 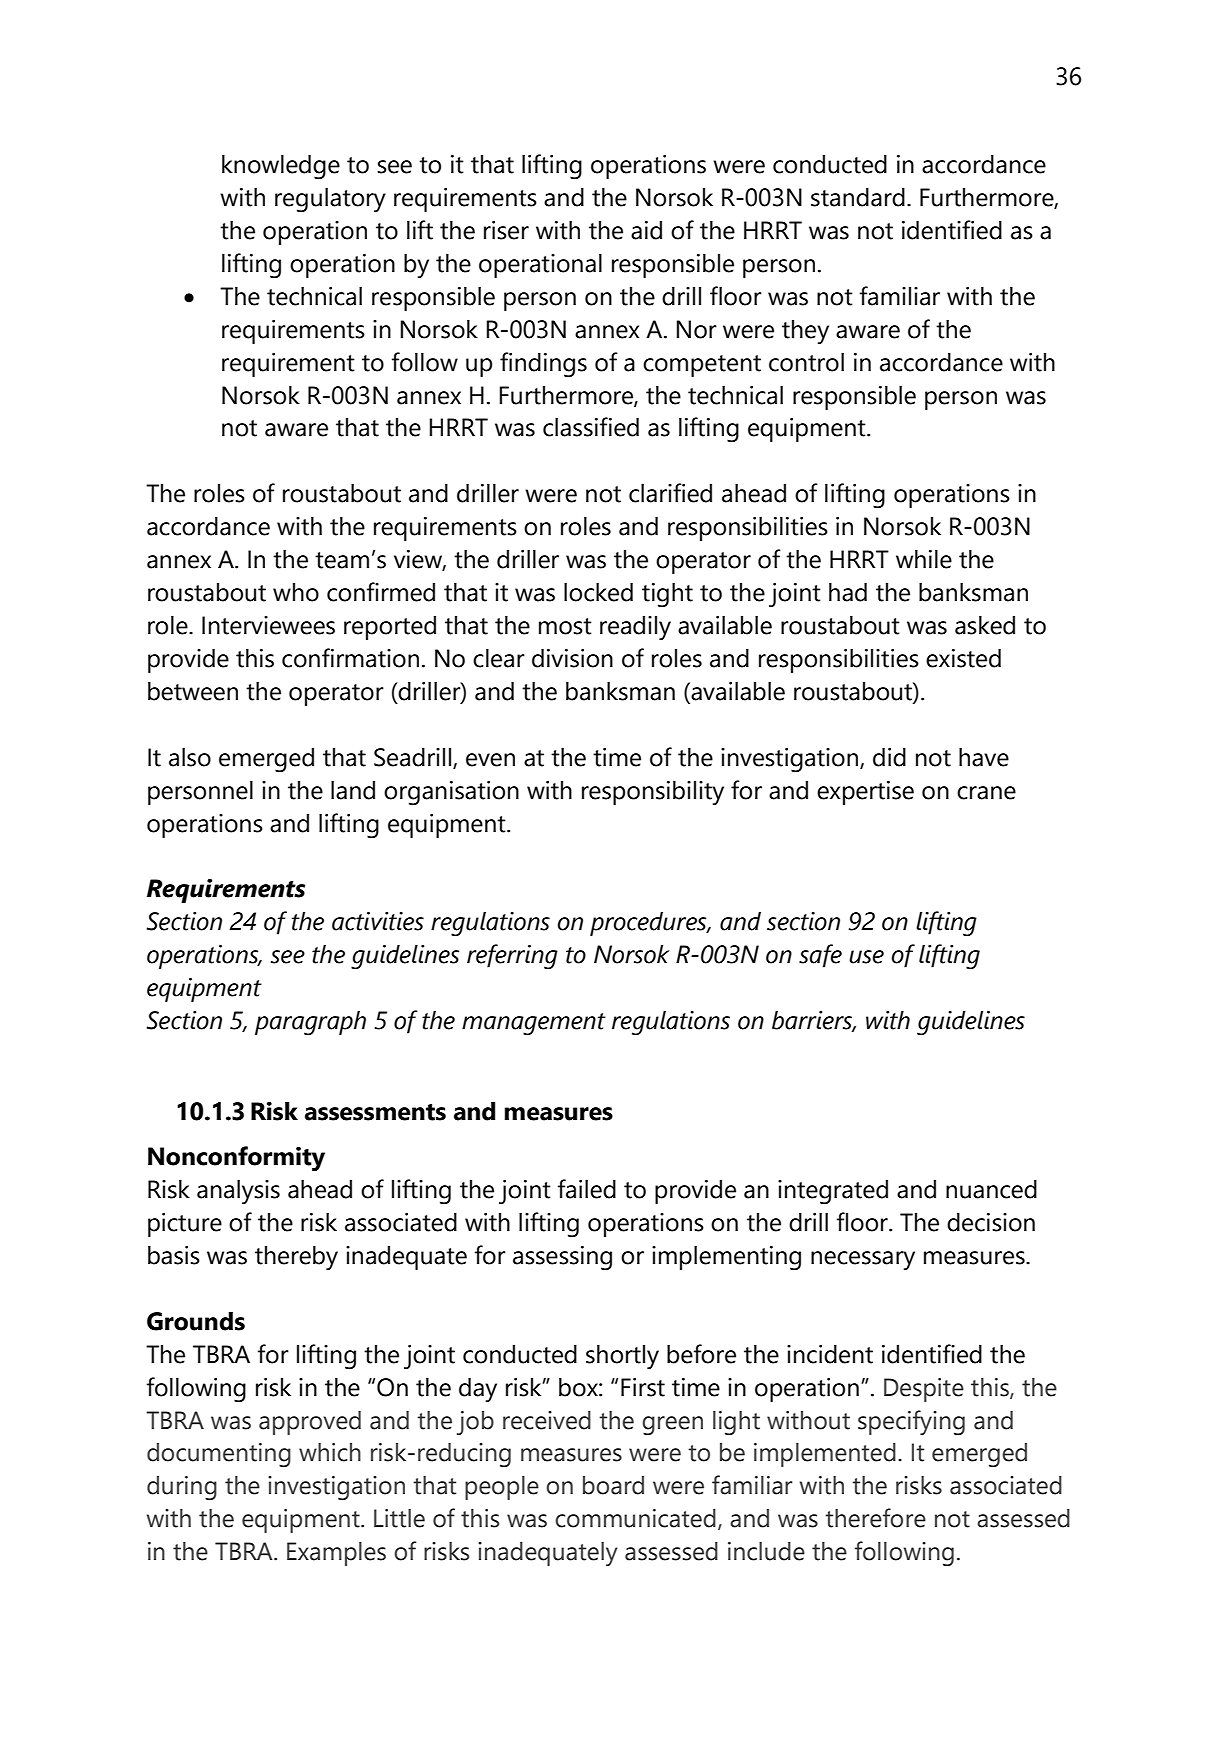 What do you see at coordinates (653, 792) in the screenshot?
I see `responsibility` at bounding box center [653, 792].
